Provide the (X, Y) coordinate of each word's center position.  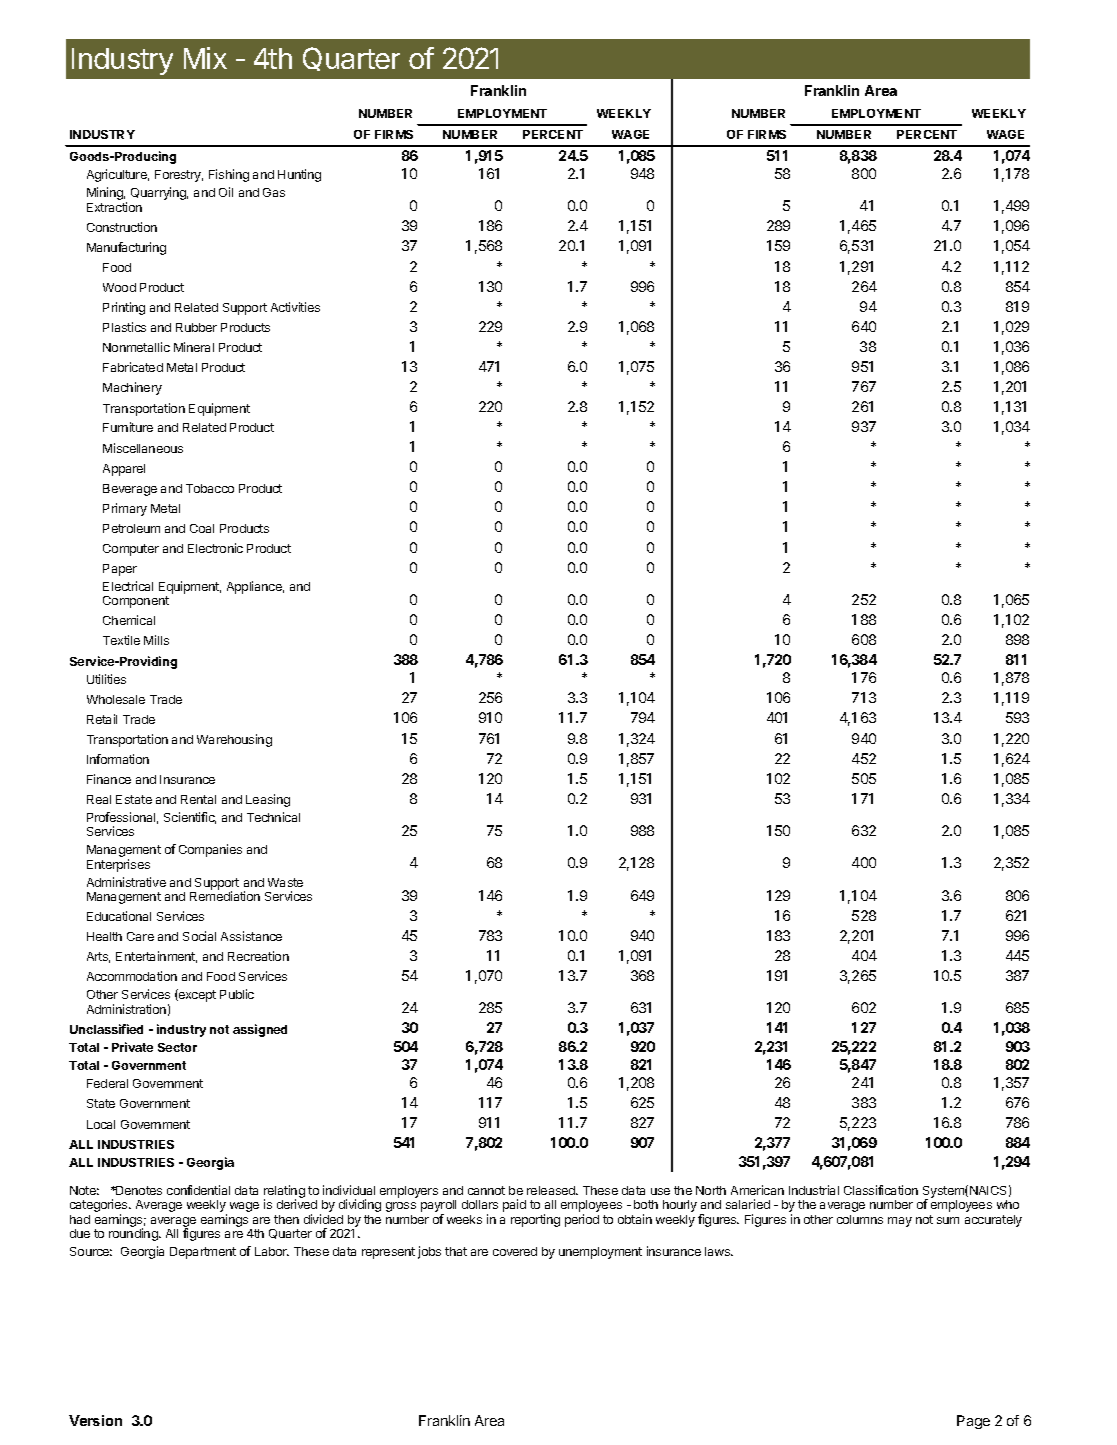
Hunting (299, 175)
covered (515, 1251)
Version (95, 1420)
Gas (274, 192)
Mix (205, 58)
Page (973, 1422)
